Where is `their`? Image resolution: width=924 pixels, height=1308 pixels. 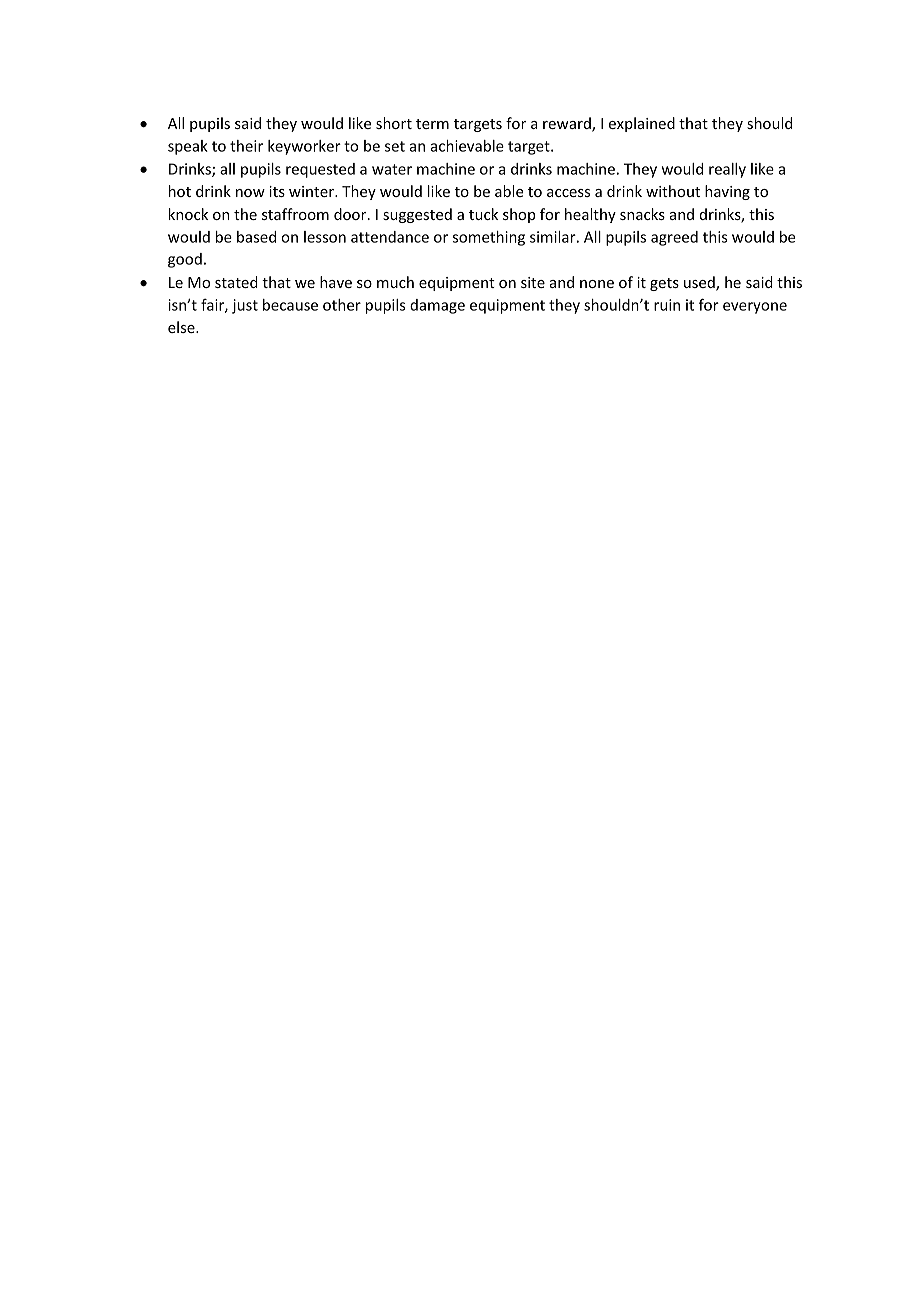 their is located at coordinates (246, 146).
